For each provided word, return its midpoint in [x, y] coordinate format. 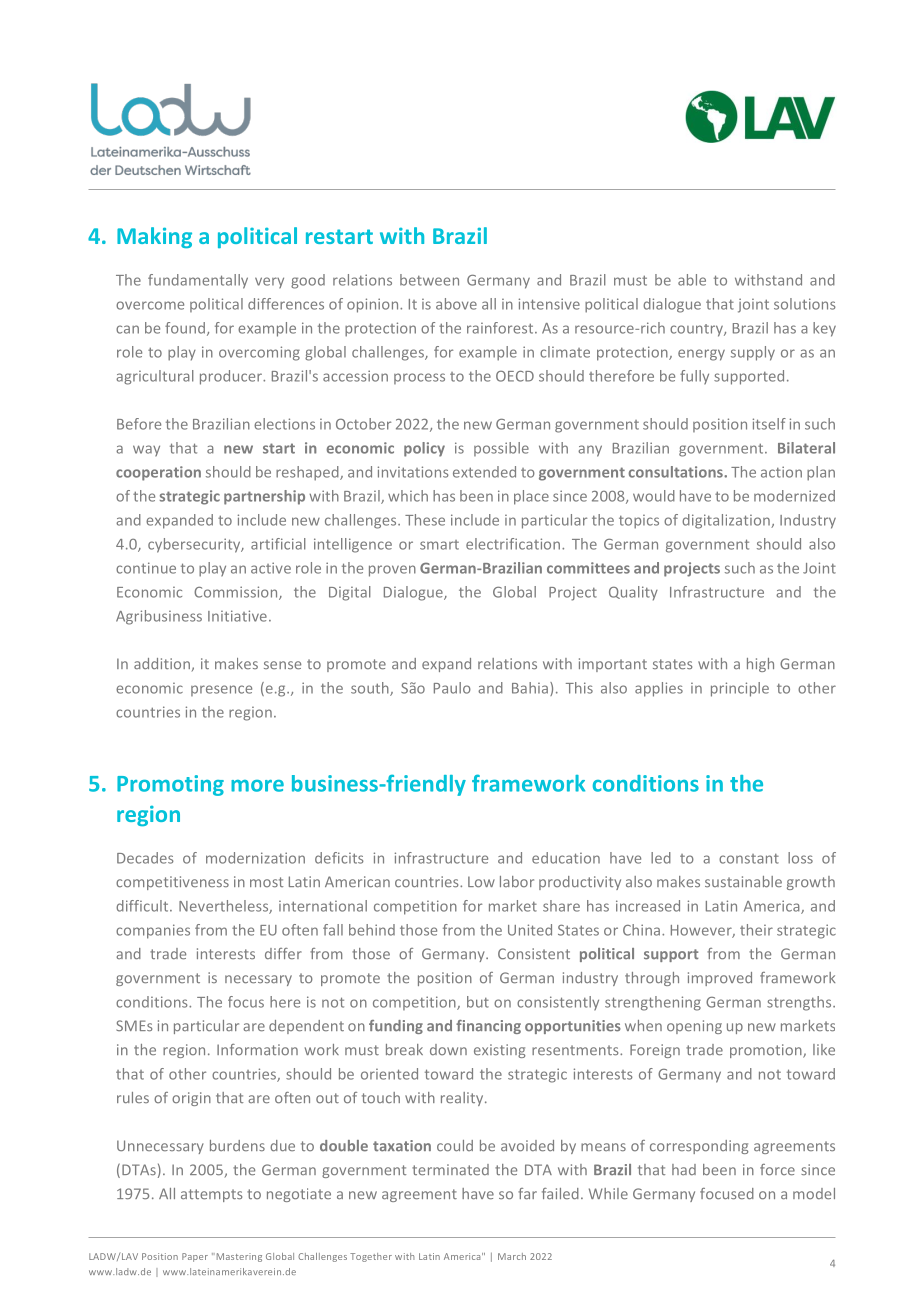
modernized [794, 496]
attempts [211, 1195]
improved [720, 979]
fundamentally [198, 281]
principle [740, 689]
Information [257, 1049]
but [478, 1002]
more [257, 786]
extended [484, 472]
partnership [264, 497]
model [814, 1194]
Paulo [452, 688]
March [512, 1256]
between [429, 280]
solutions [805, 304]
